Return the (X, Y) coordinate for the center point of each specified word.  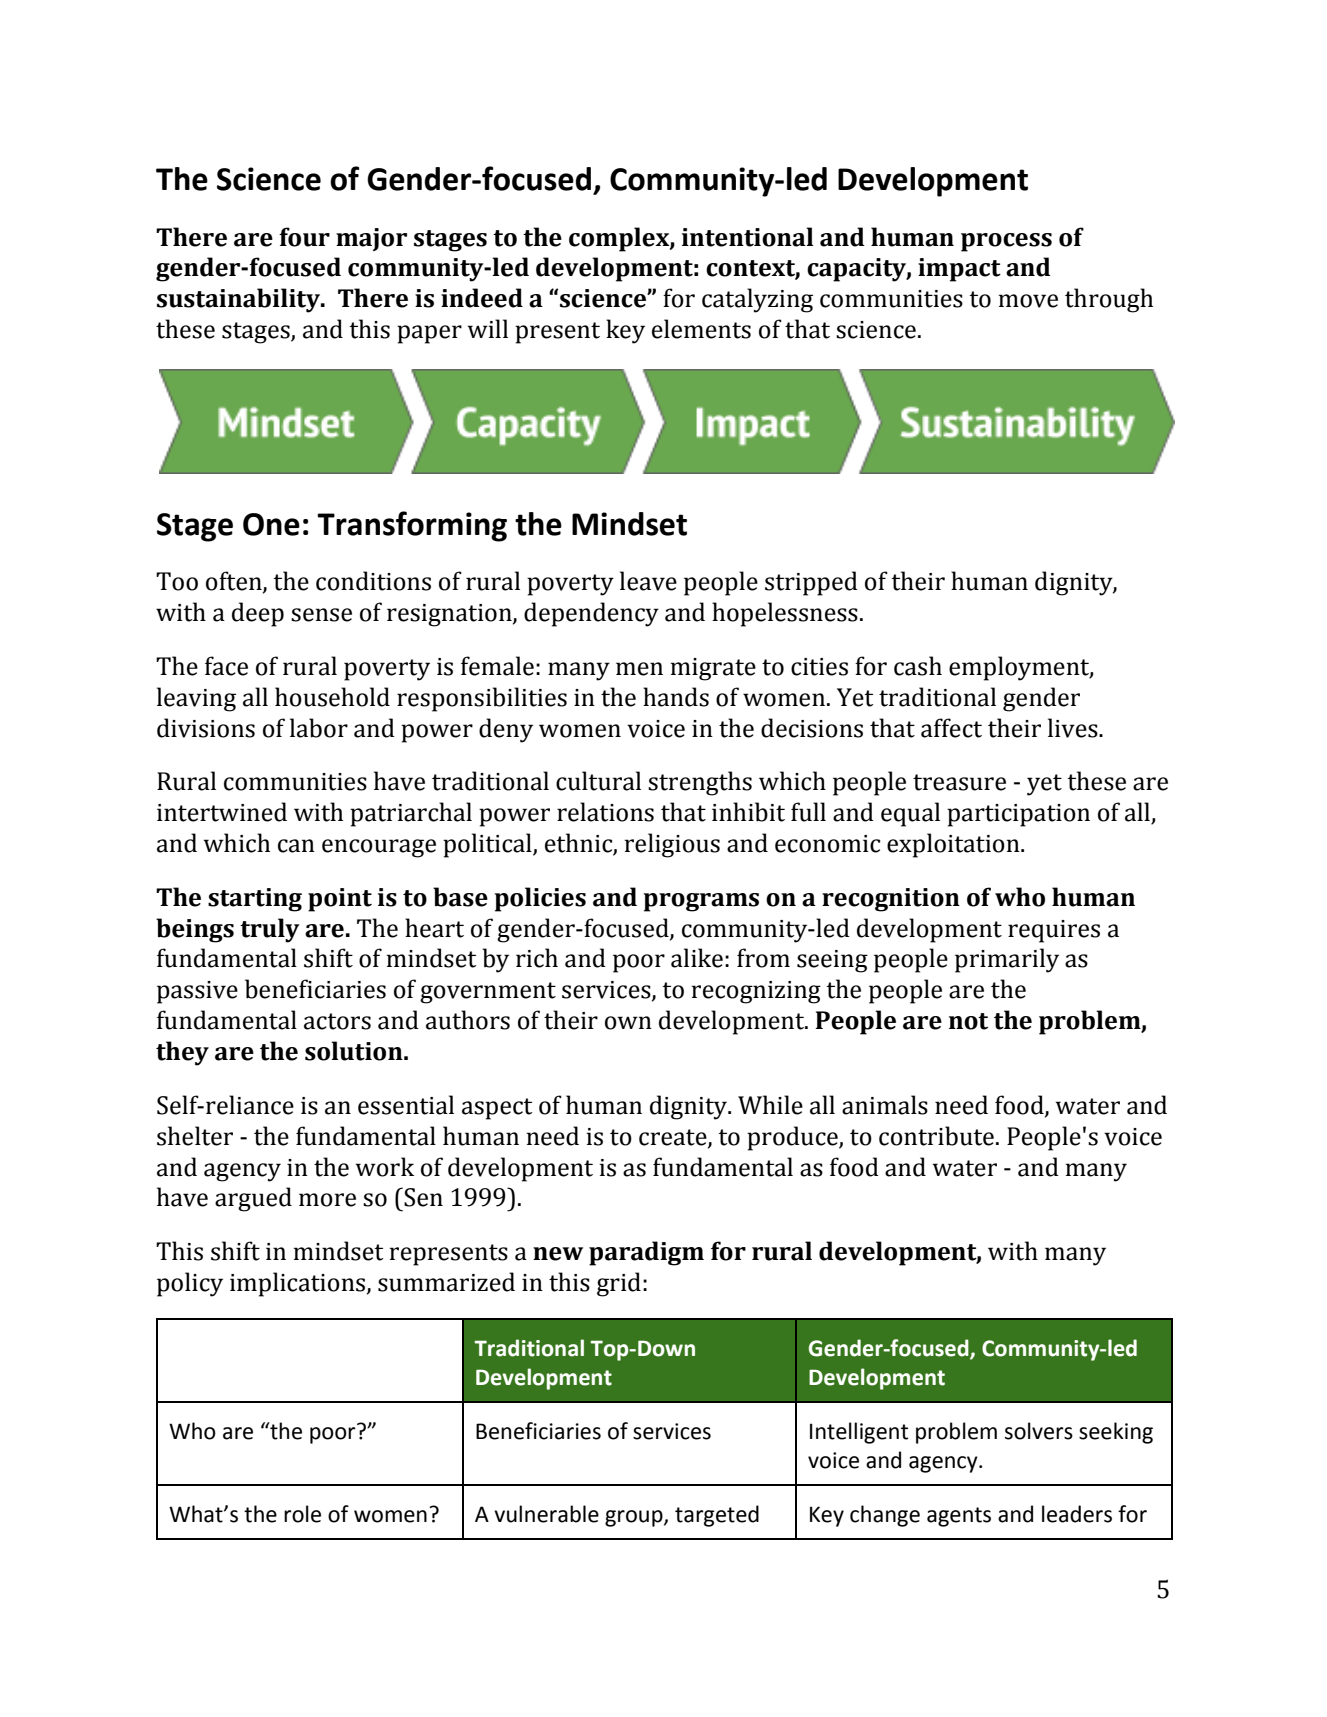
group (635, 1518)
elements (701, 329)
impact (959, 270)
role (302, 1514)
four (304, 237)
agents (959, 1517)
